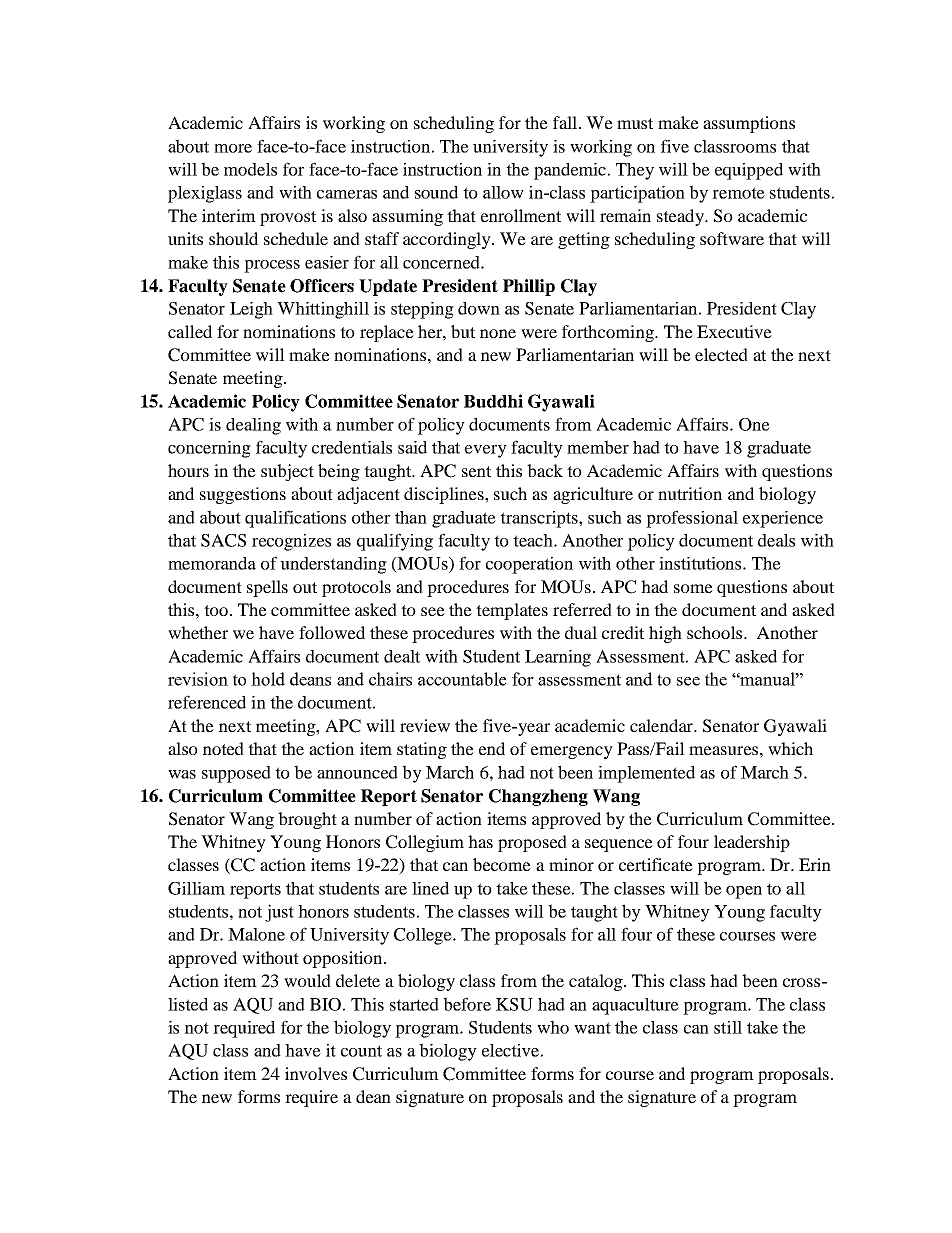 This screenshot has width=952, height=1233. What do you see at coordinates (553, 1027) in the screenshot?
I see `who` at bounding box center [553, 1027].
